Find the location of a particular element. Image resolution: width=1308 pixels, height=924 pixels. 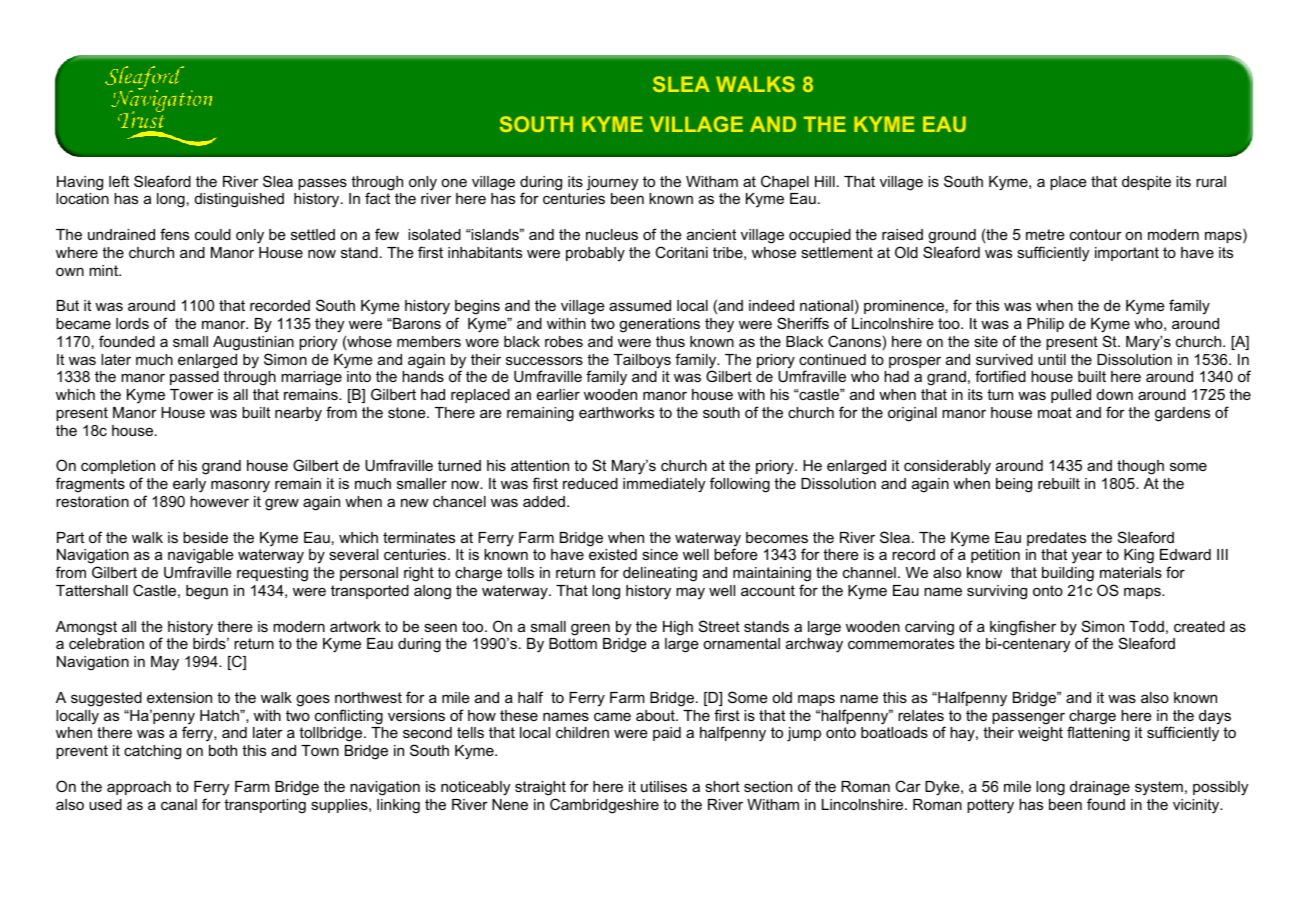

utilises is located at coordinates (664, 786).
